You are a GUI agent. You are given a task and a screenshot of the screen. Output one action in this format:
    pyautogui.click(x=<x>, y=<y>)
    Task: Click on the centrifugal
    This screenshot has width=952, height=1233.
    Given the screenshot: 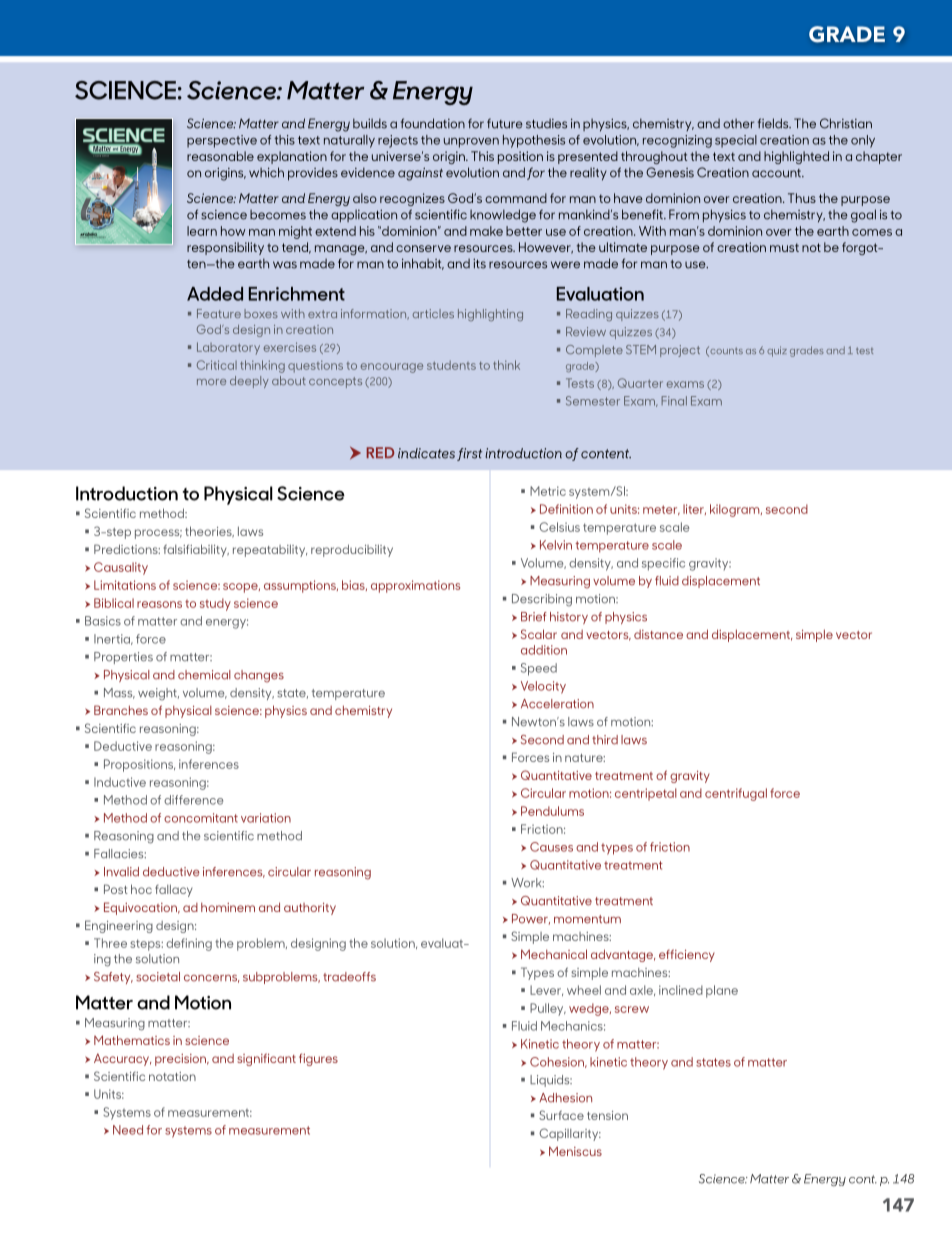 What is the action you would take?
    pyautogui.click(x=736, y=794)
